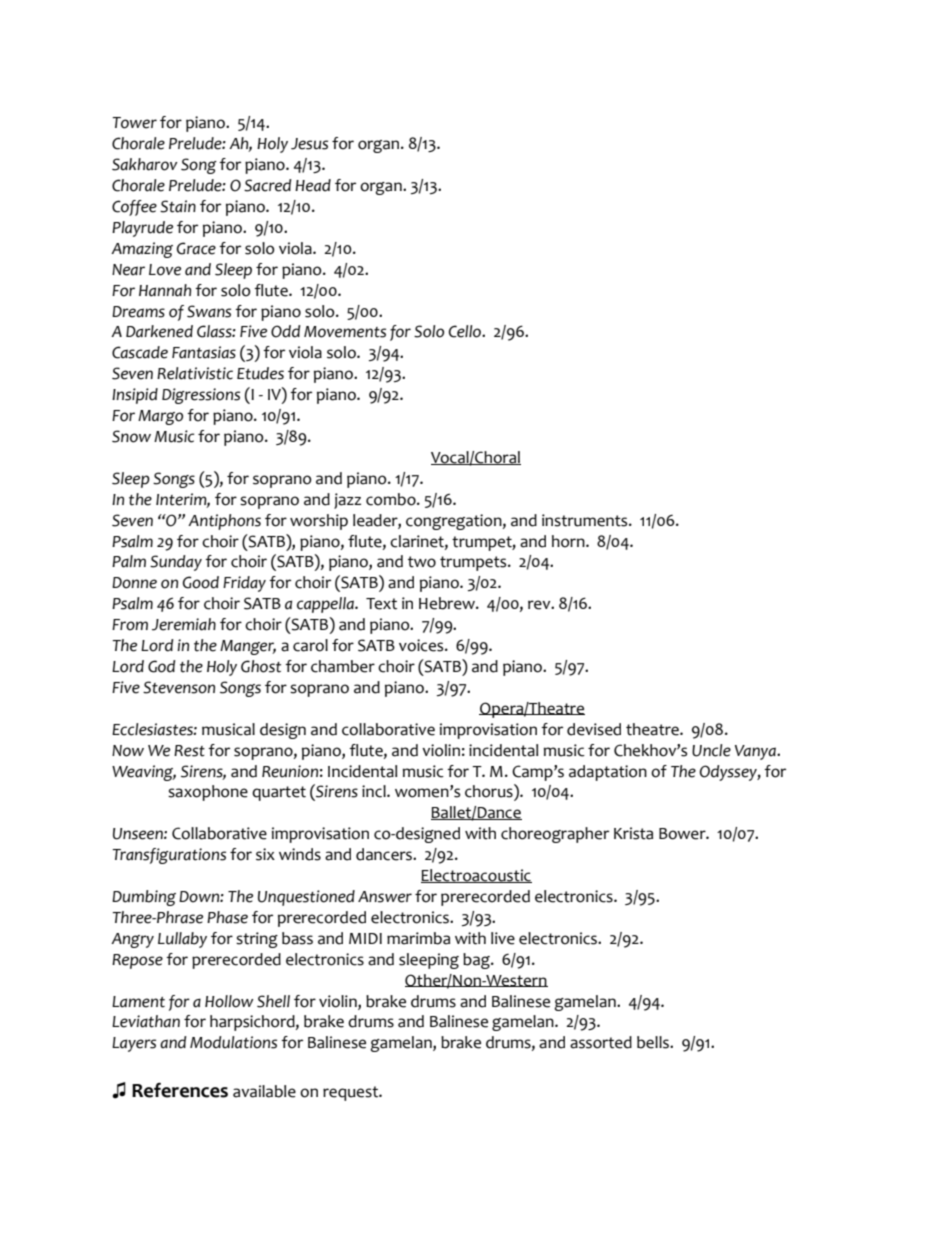 This screenshot has height=1233, width=952. What do you see at coordinates (477, 961) in the screenshot?
I see `bag` at bounding box center [477, 961].
